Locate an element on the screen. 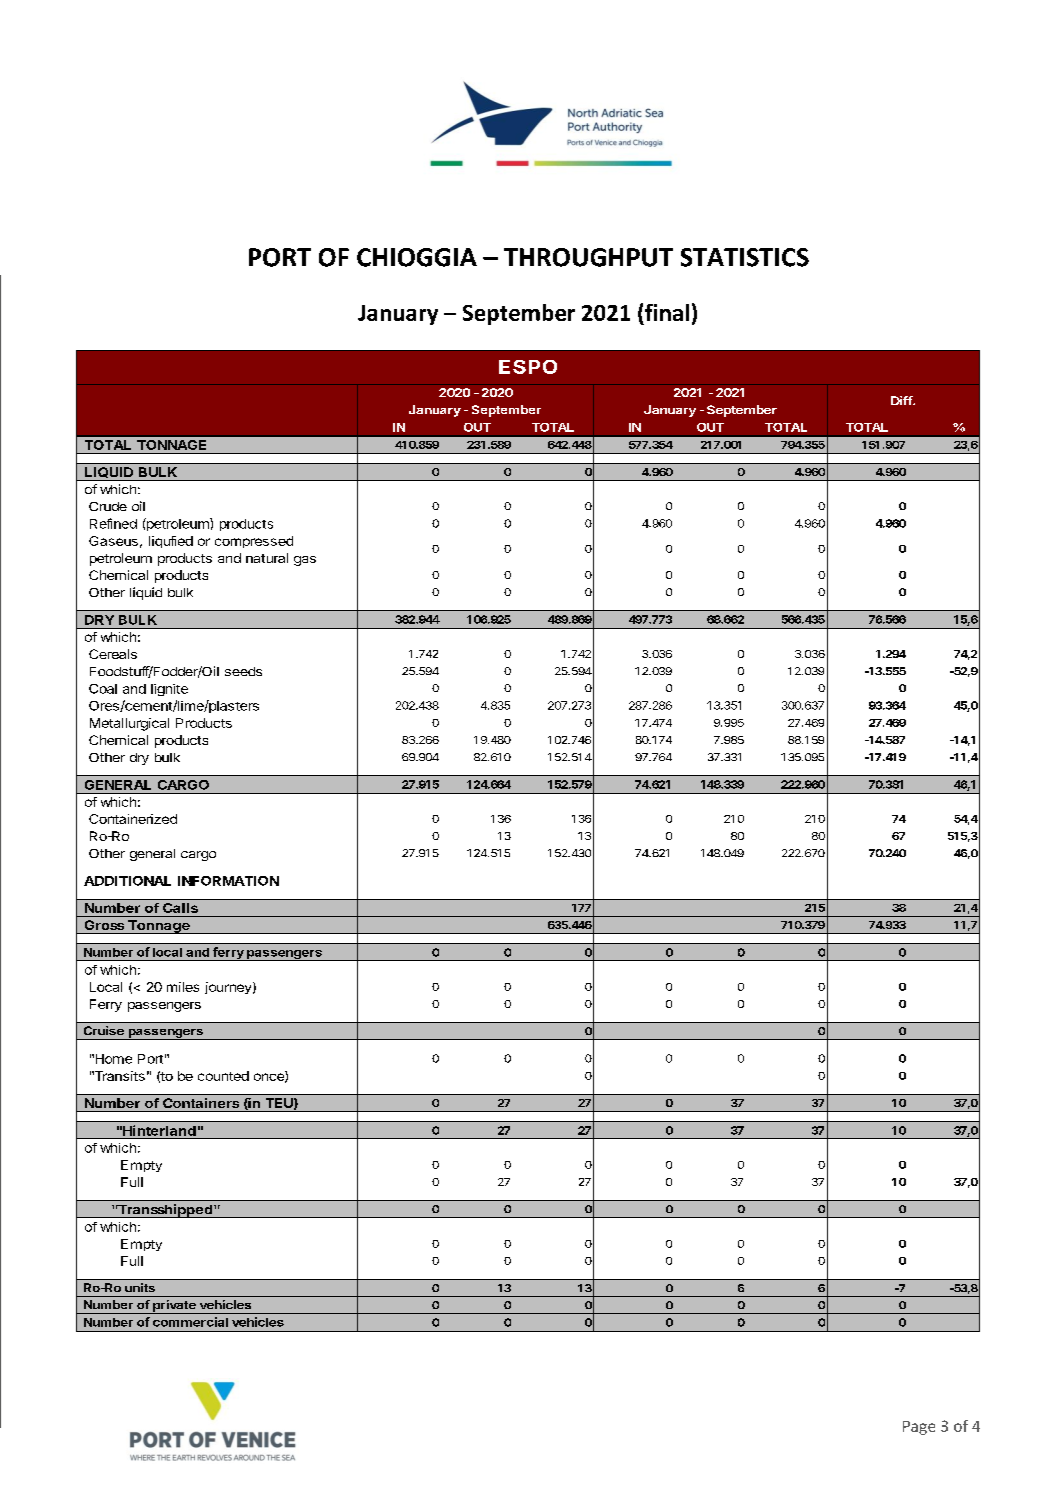  Diff is located at coordinates (902, 400).
